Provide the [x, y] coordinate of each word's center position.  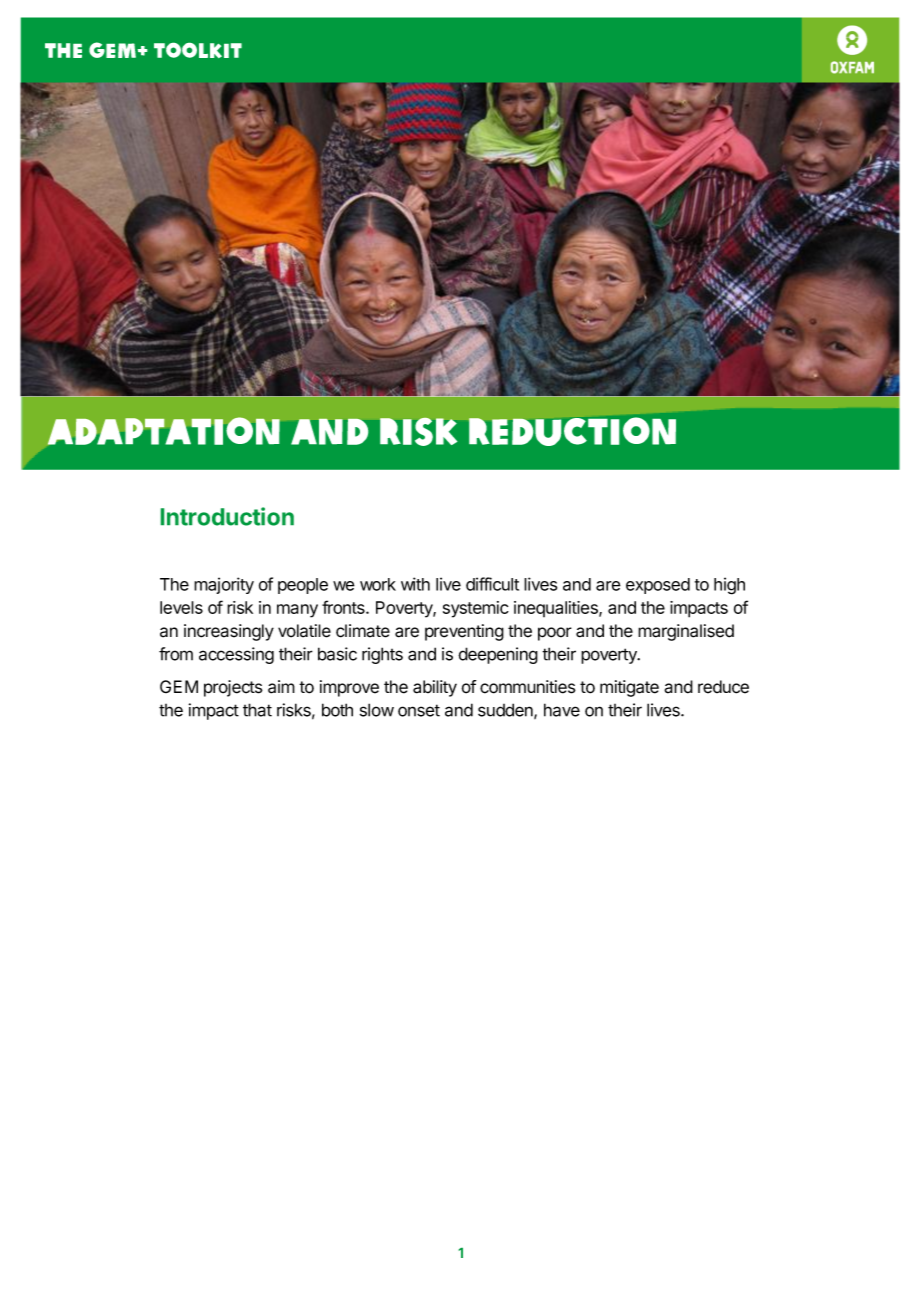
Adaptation [164, 431]
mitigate [629, 688]
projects [233, 688]
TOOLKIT [198, 50]
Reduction [572, 431]
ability [435, 688]
